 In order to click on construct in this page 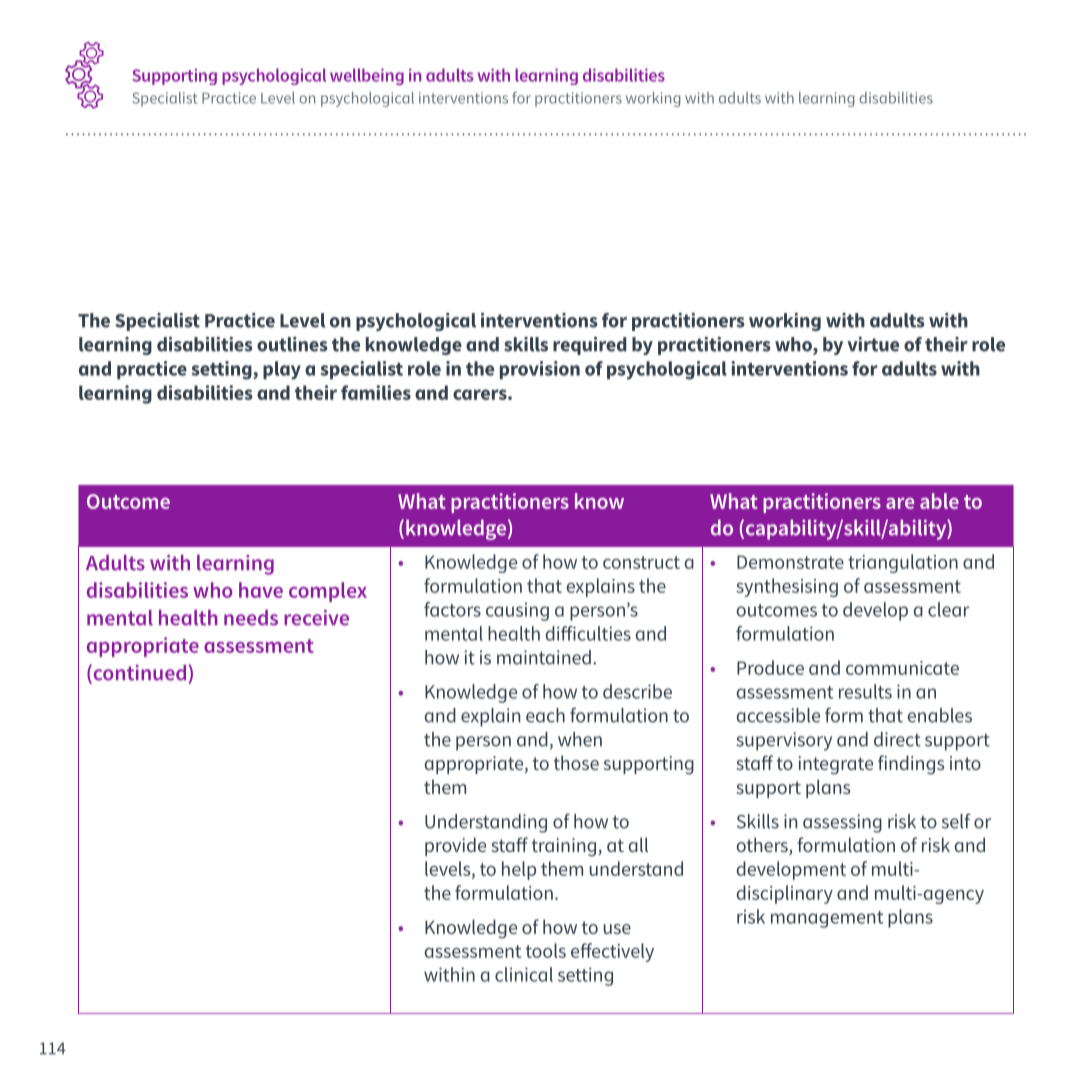, I will do `click(641, 562)`.
